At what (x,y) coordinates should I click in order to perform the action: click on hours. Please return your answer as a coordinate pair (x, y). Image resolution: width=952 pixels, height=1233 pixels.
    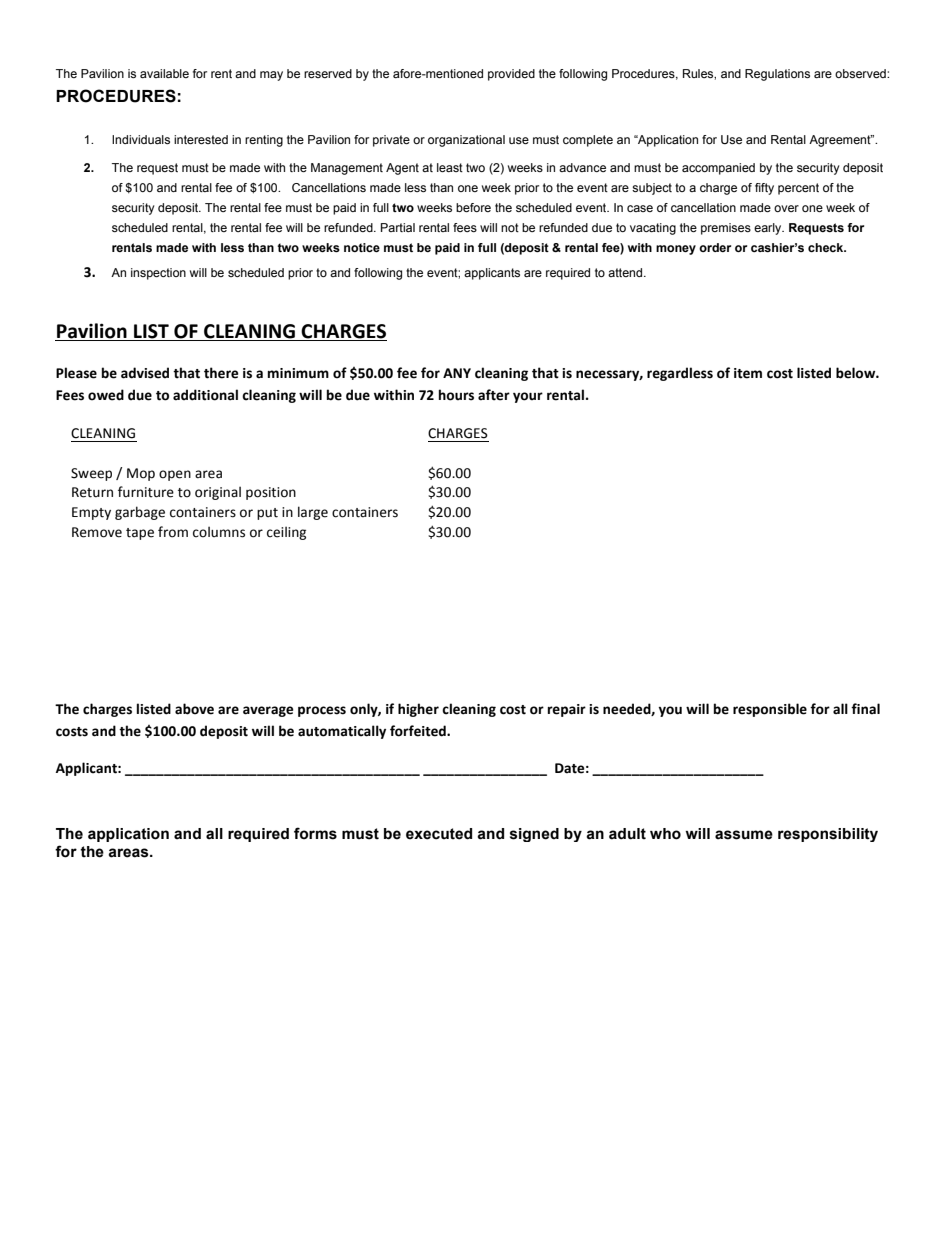
    Looking at the image, I should click on (456, 395).
